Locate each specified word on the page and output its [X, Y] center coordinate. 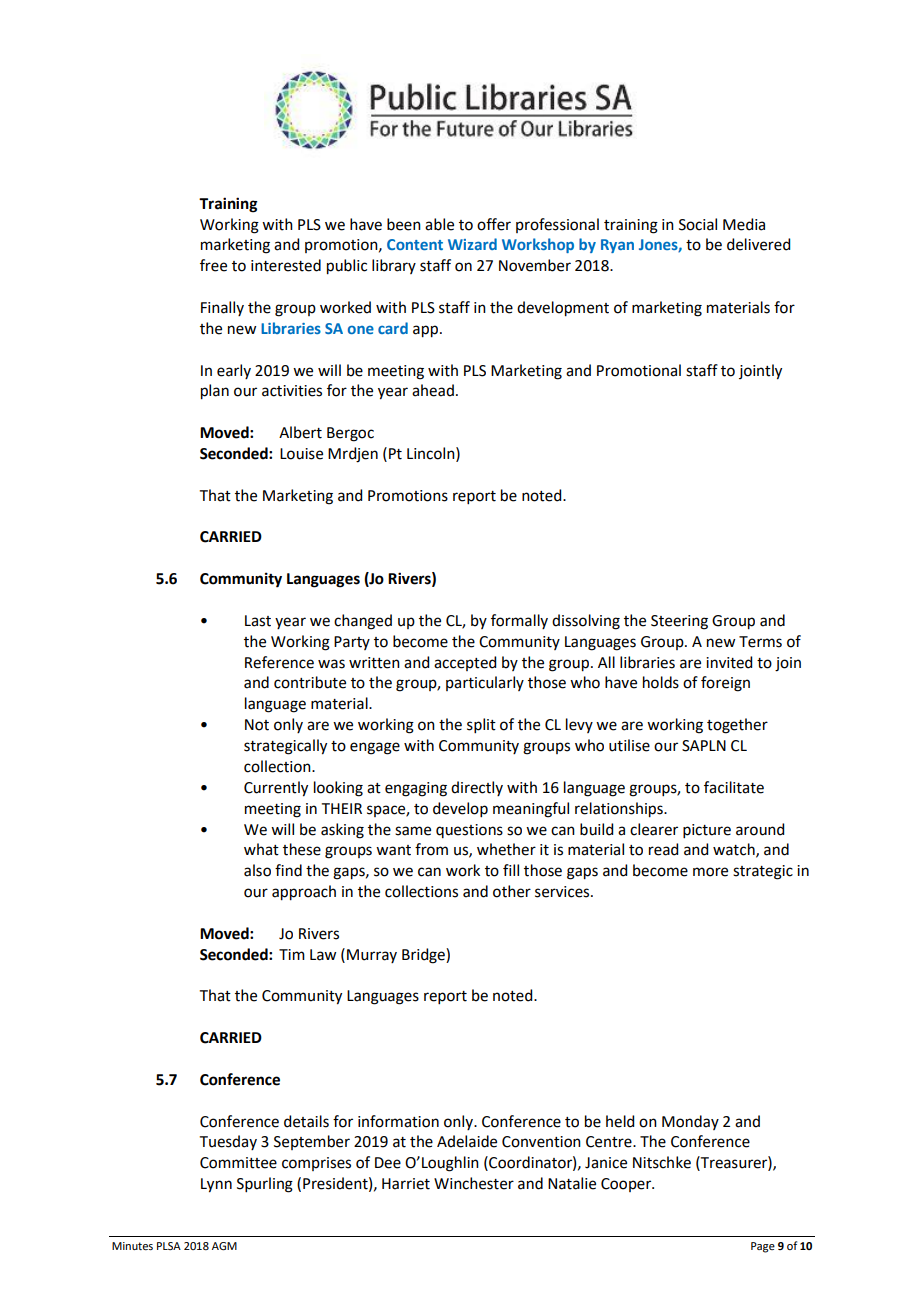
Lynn [216, 1185]
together [737, 726]
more [710, 872]
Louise [301, 454]
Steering [679, 622]
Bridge [424, 956]
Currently [276, 789]
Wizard [472, 244]
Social [698, 224]
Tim [292, 954]
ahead [433, 390]
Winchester [474, 1183]
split [481, 725]
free [213, 265]
